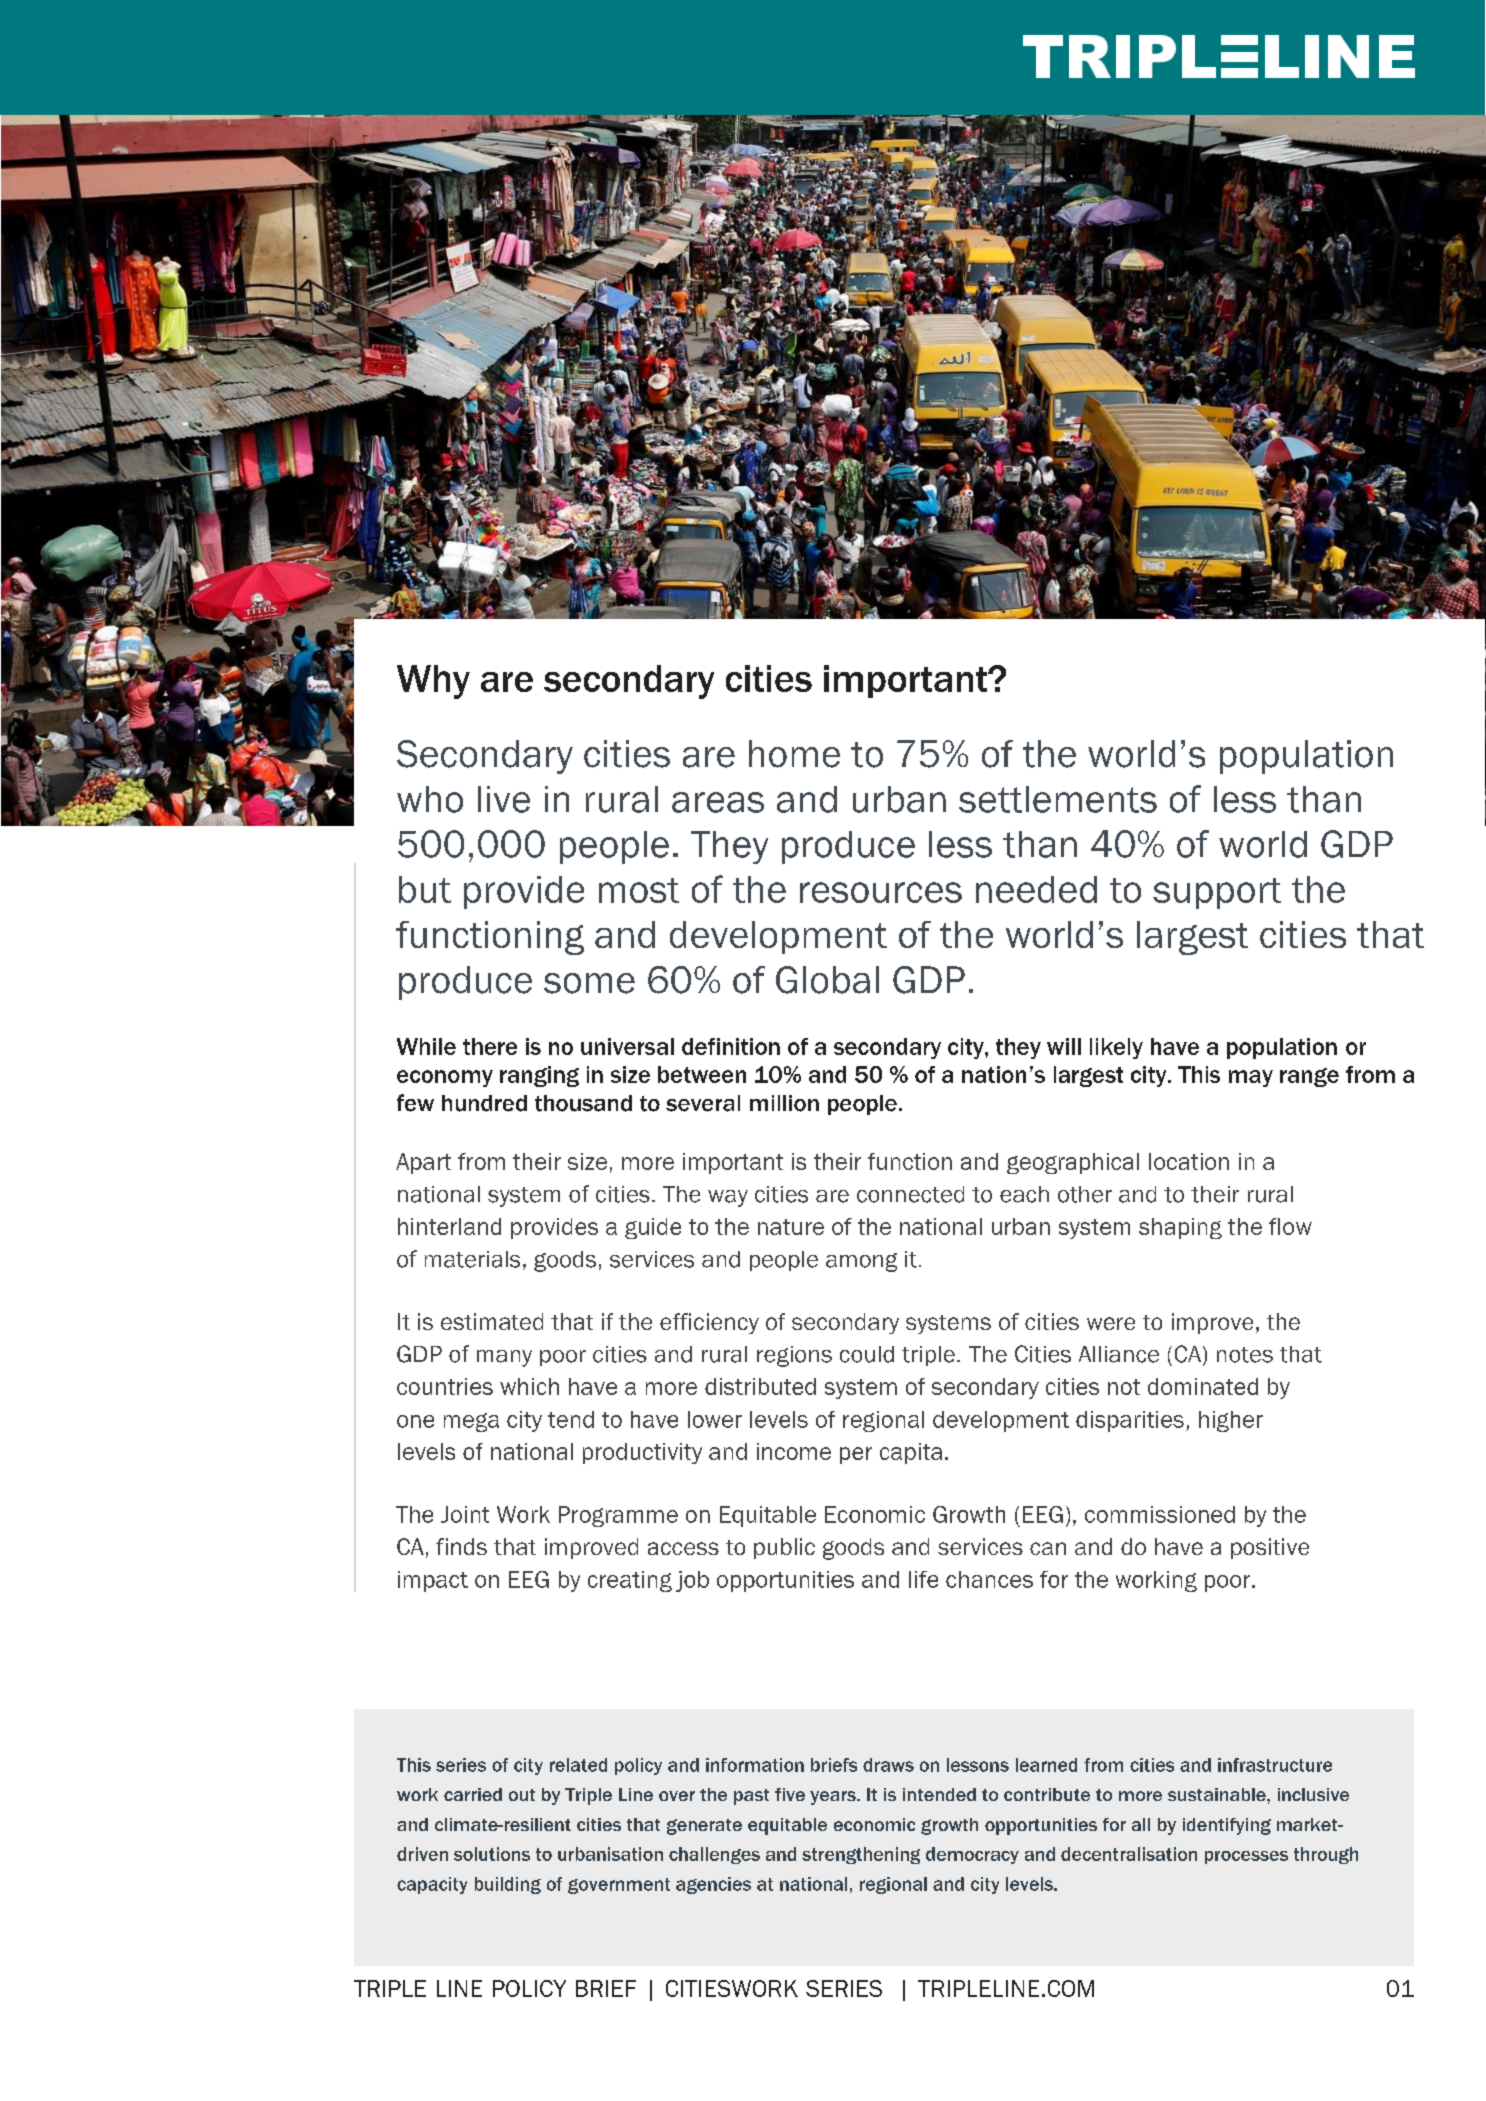 The width and height of the document is (1486, 2101). I want to click on processes, so click(1246, 1857).
